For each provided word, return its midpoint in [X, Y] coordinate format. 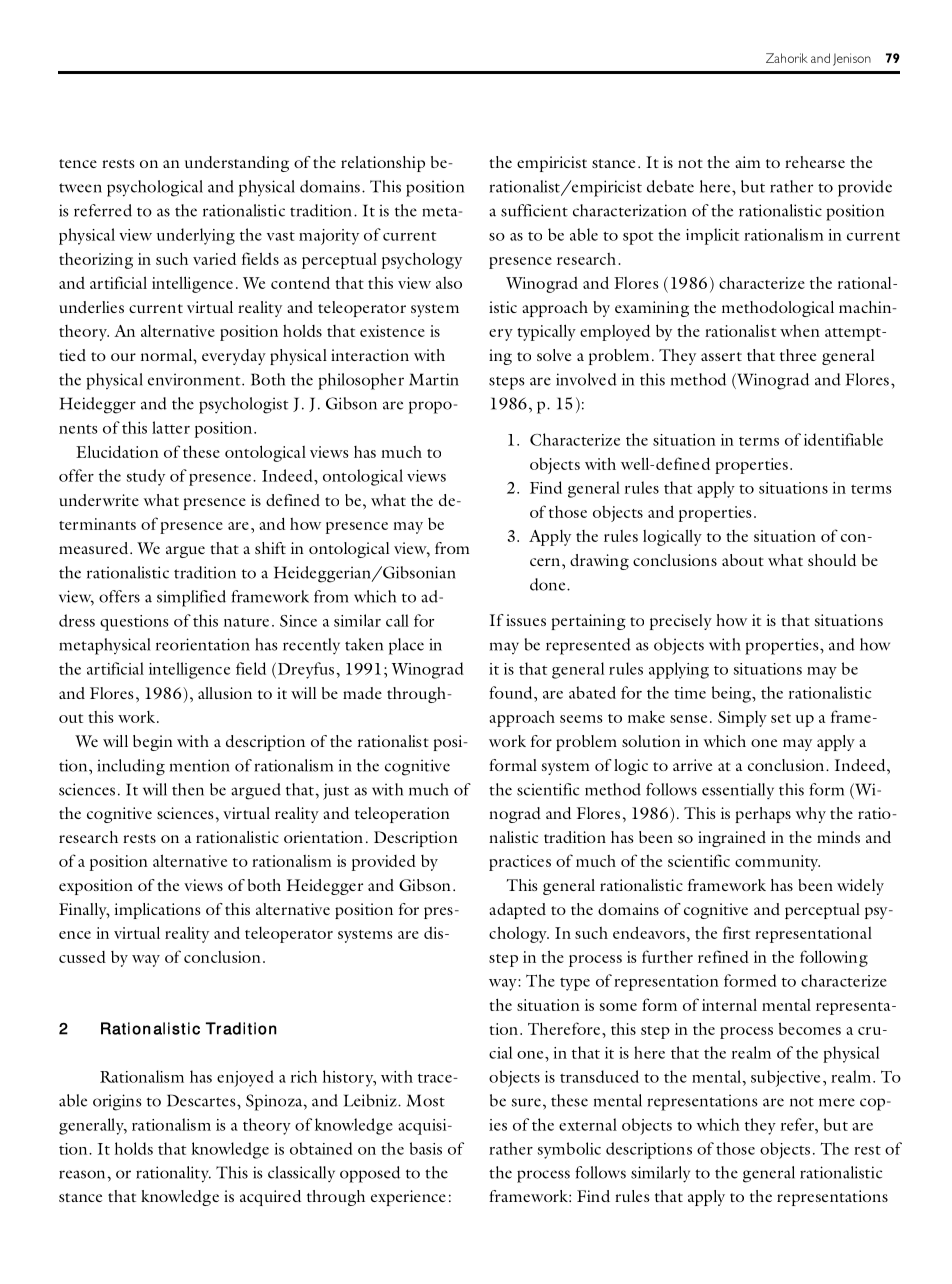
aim [747, 162]
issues [526, 620]
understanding [237, 164]
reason [82, 1174]
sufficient [534, 210]
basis [426, 1148]
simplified [191, 598]
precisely [681, 622]
